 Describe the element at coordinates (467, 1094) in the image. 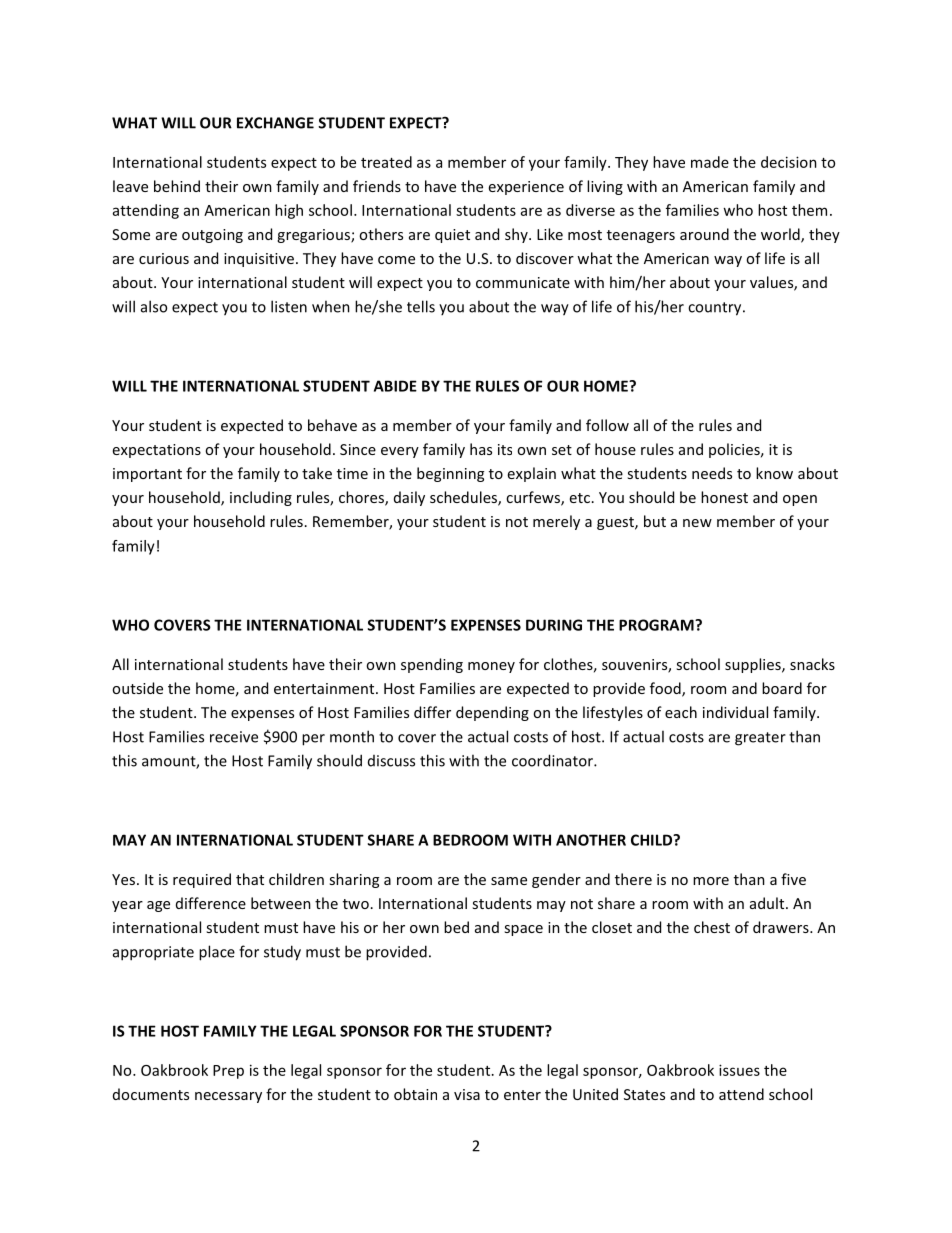

I see `visa` at that location.
